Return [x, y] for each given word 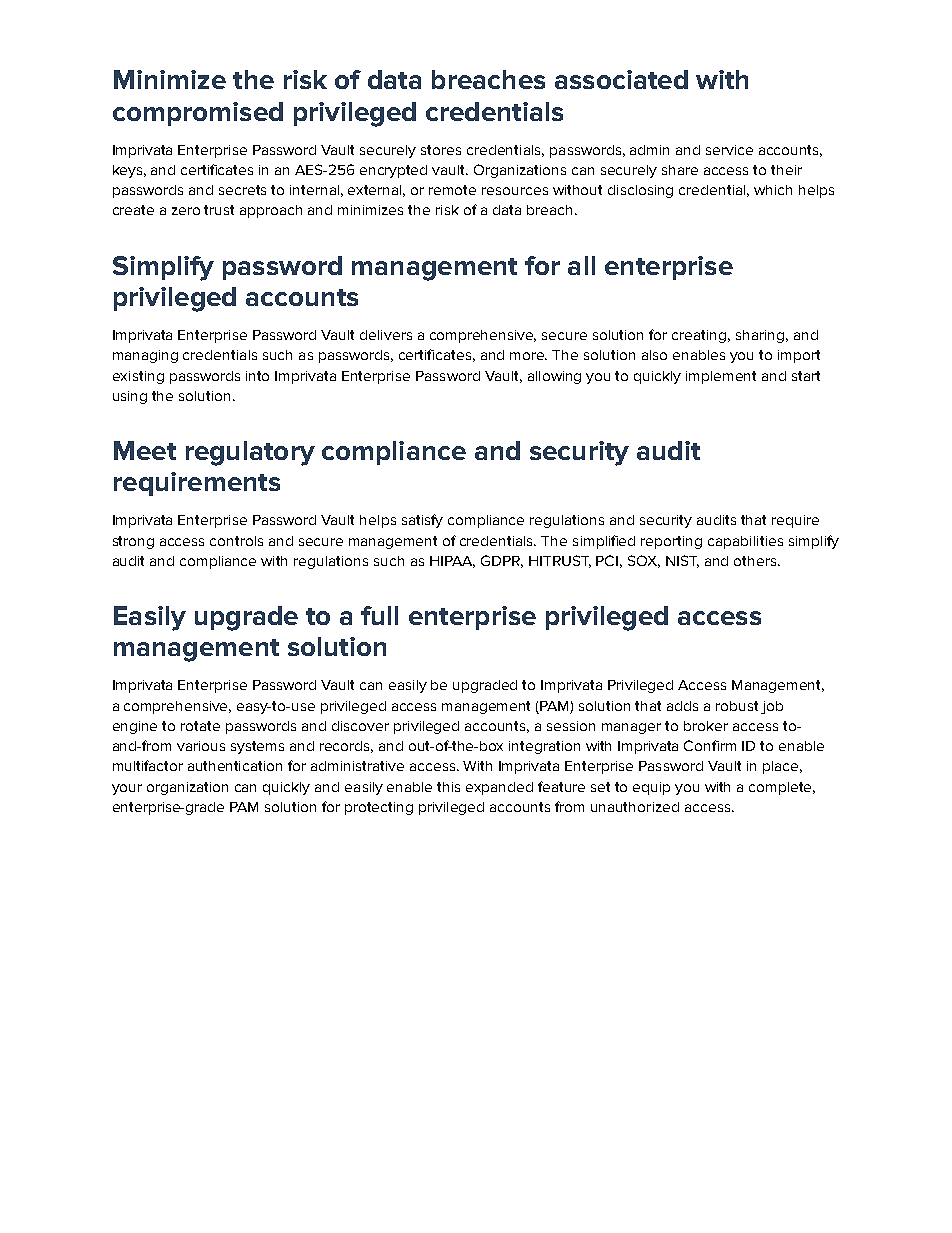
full [379, 615]
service [729, 150]
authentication [235, 766]
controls [236, 541]
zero [186, 211]
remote [452, 190]
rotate [200, 726]
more [528, 356]
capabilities [745, 542]
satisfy [422, 521]
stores [441, 150]
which [773, 190]
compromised [198, 114]
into [257, 376]
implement [721, 377]
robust [737, 706]
